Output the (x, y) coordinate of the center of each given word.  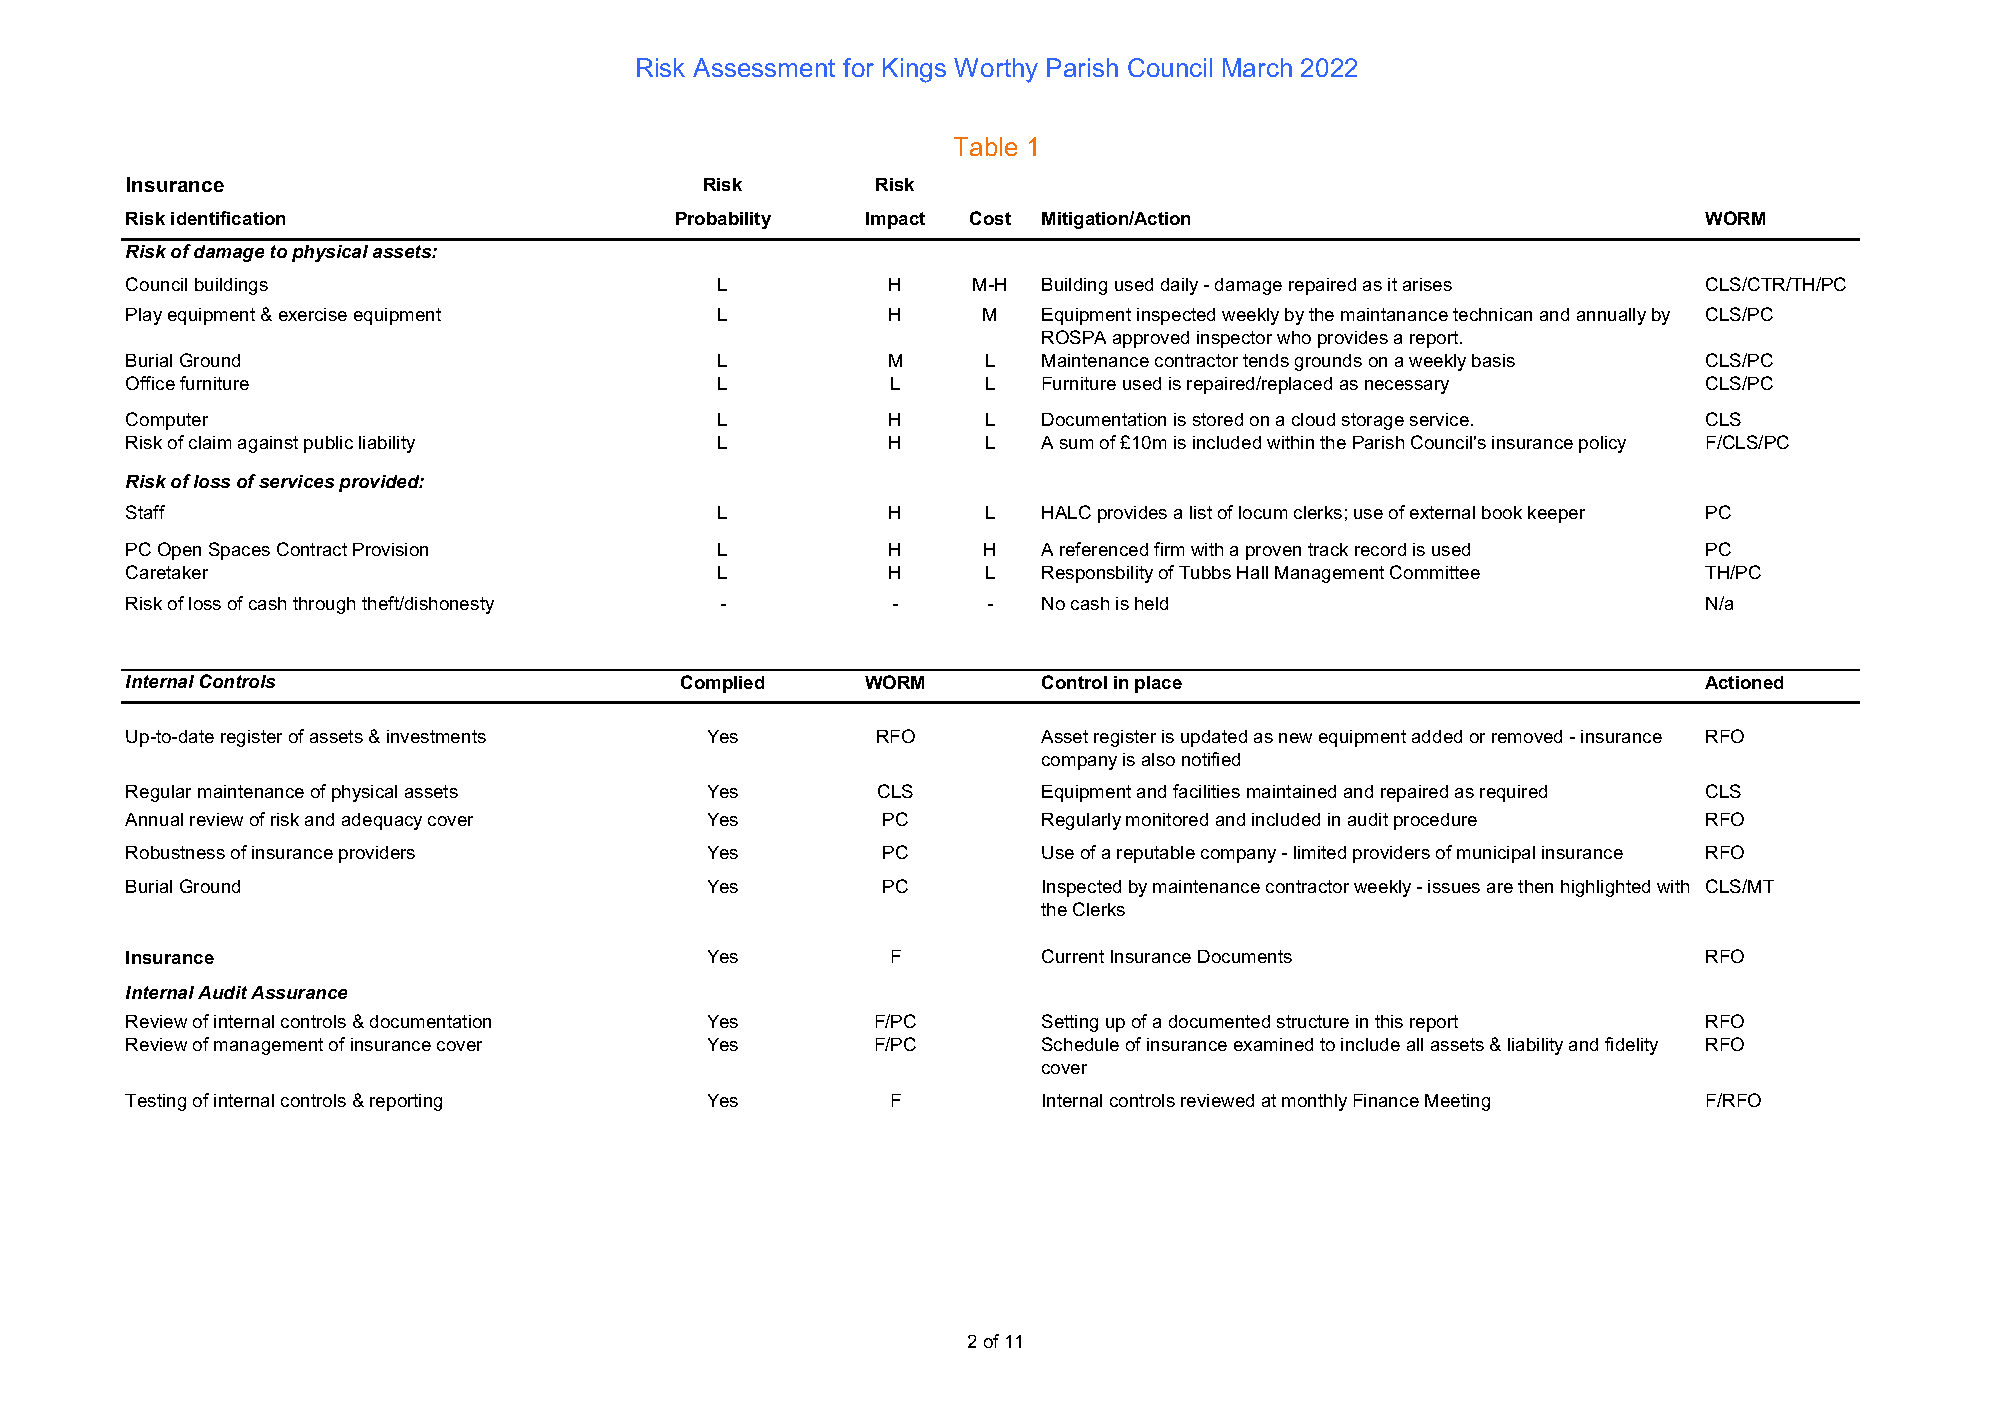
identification (228, 218)
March (1257, 67)
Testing (155, 1102)
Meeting (1457, 1102)
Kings (914, 70)
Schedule (1080, 1044)
